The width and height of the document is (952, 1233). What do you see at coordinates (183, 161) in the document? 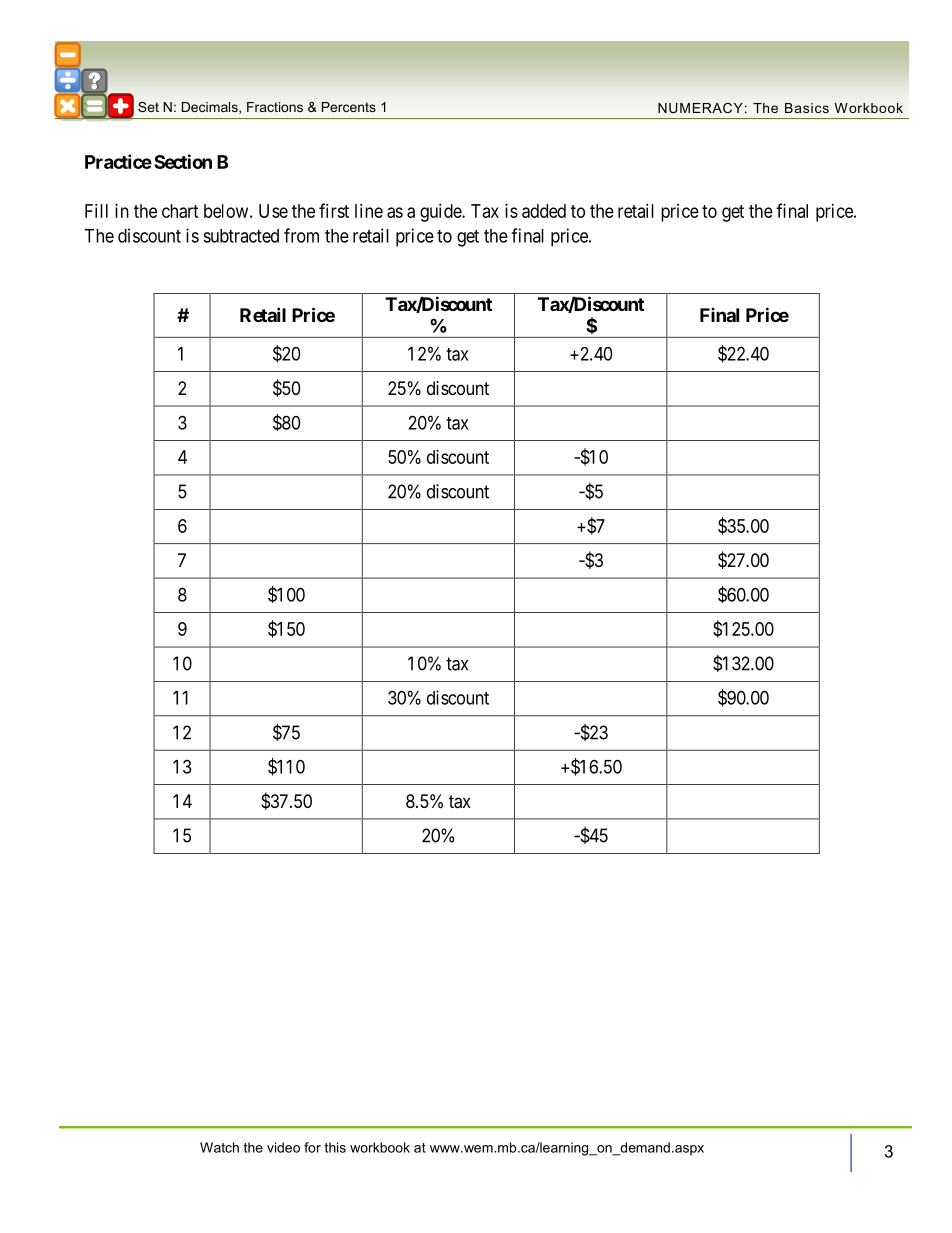
I see `Section` at bounding box center [183, 161].
